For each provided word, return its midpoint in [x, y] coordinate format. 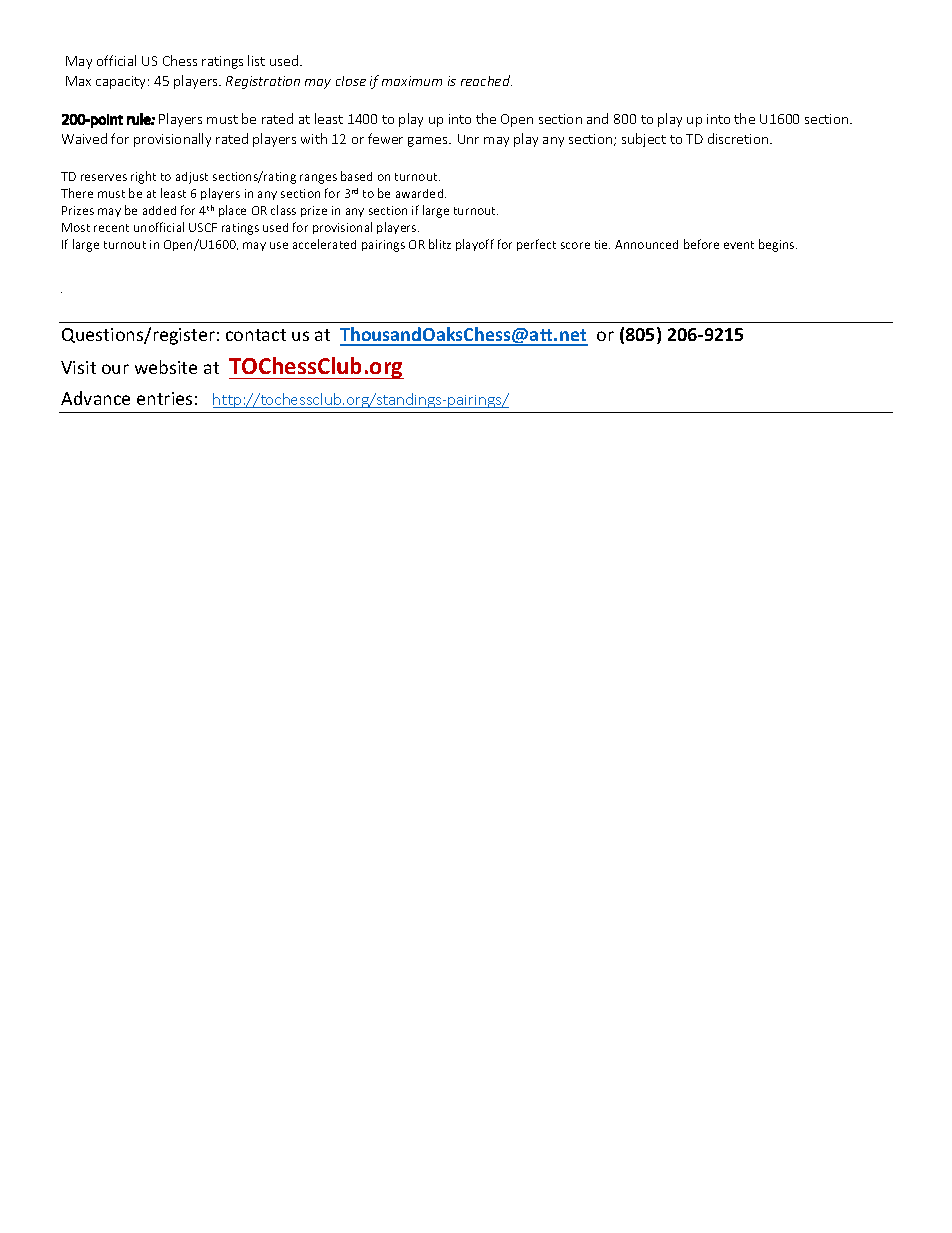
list [256, 60]
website [166, 367]
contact [256, 335]
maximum [412, 81]
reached [486, 80]
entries [164, 398]
